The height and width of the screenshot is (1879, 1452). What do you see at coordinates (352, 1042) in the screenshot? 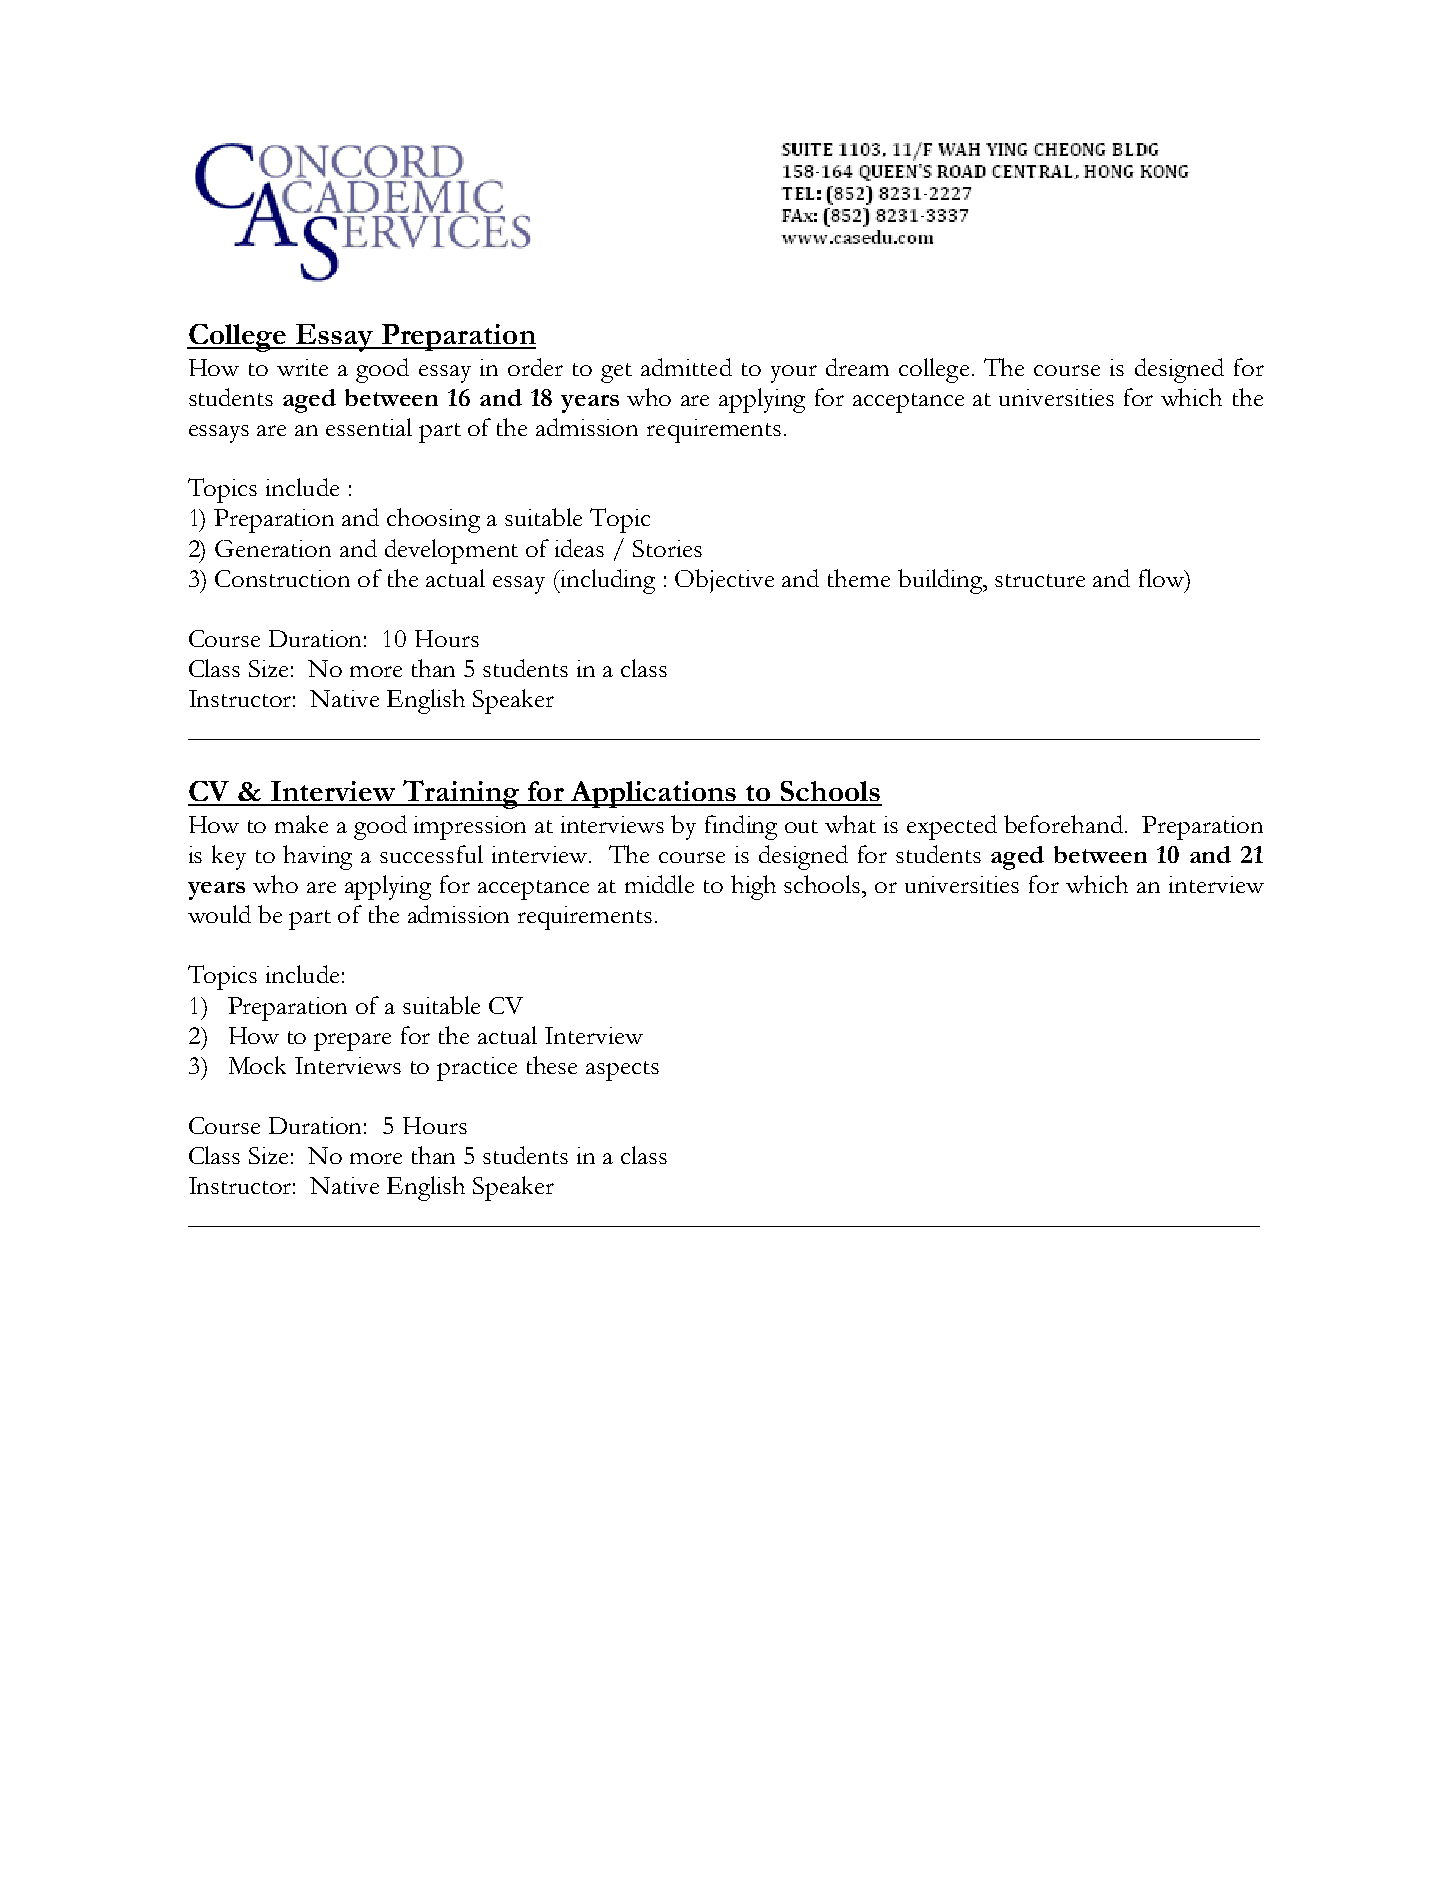
I see `prepare` at bounding box center [352, 1042].
